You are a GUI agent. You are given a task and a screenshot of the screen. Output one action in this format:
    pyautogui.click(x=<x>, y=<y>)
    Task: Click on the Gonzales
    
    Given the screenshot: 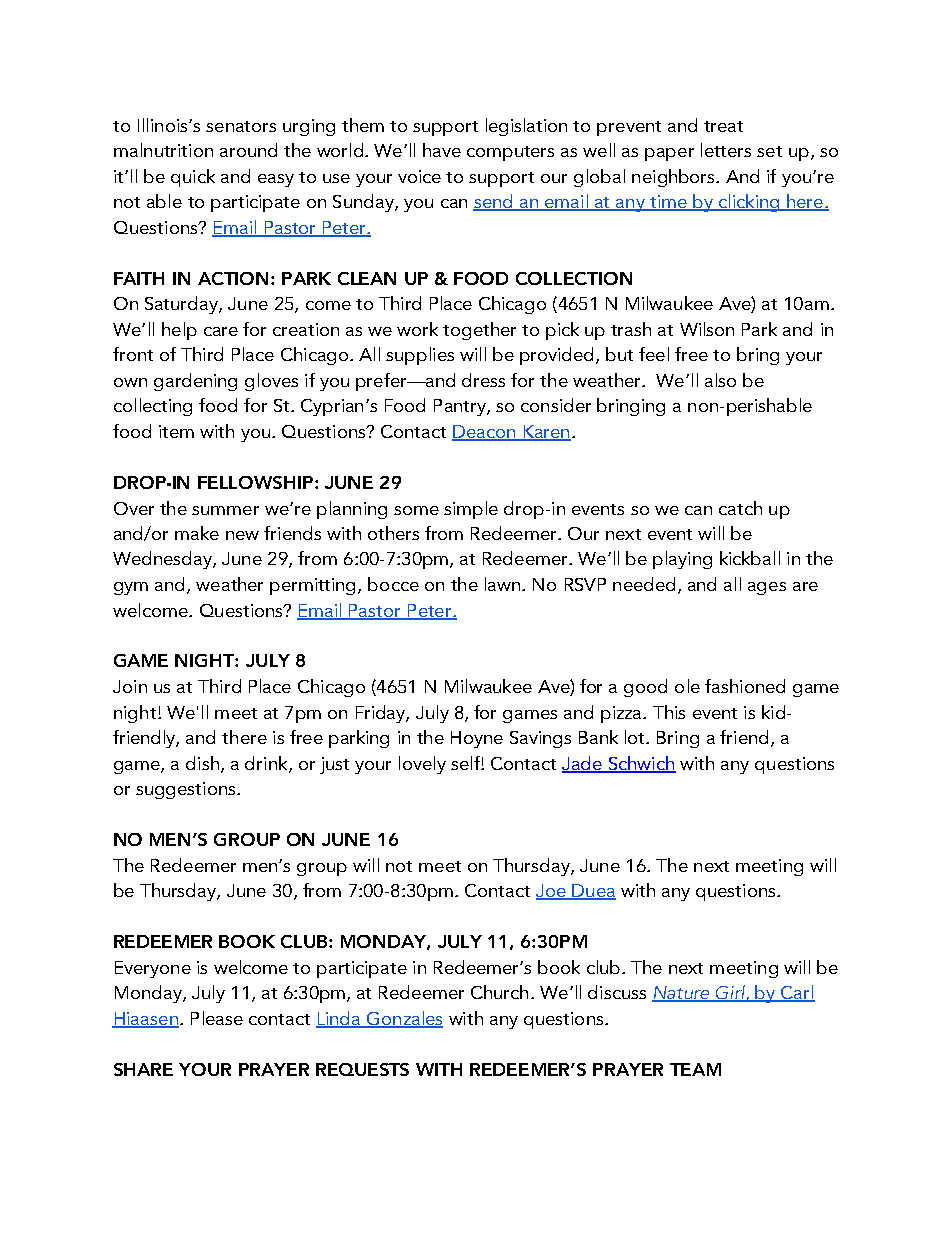 What is the action you would take?
    pyautogui.click(x=404, y=1019)
